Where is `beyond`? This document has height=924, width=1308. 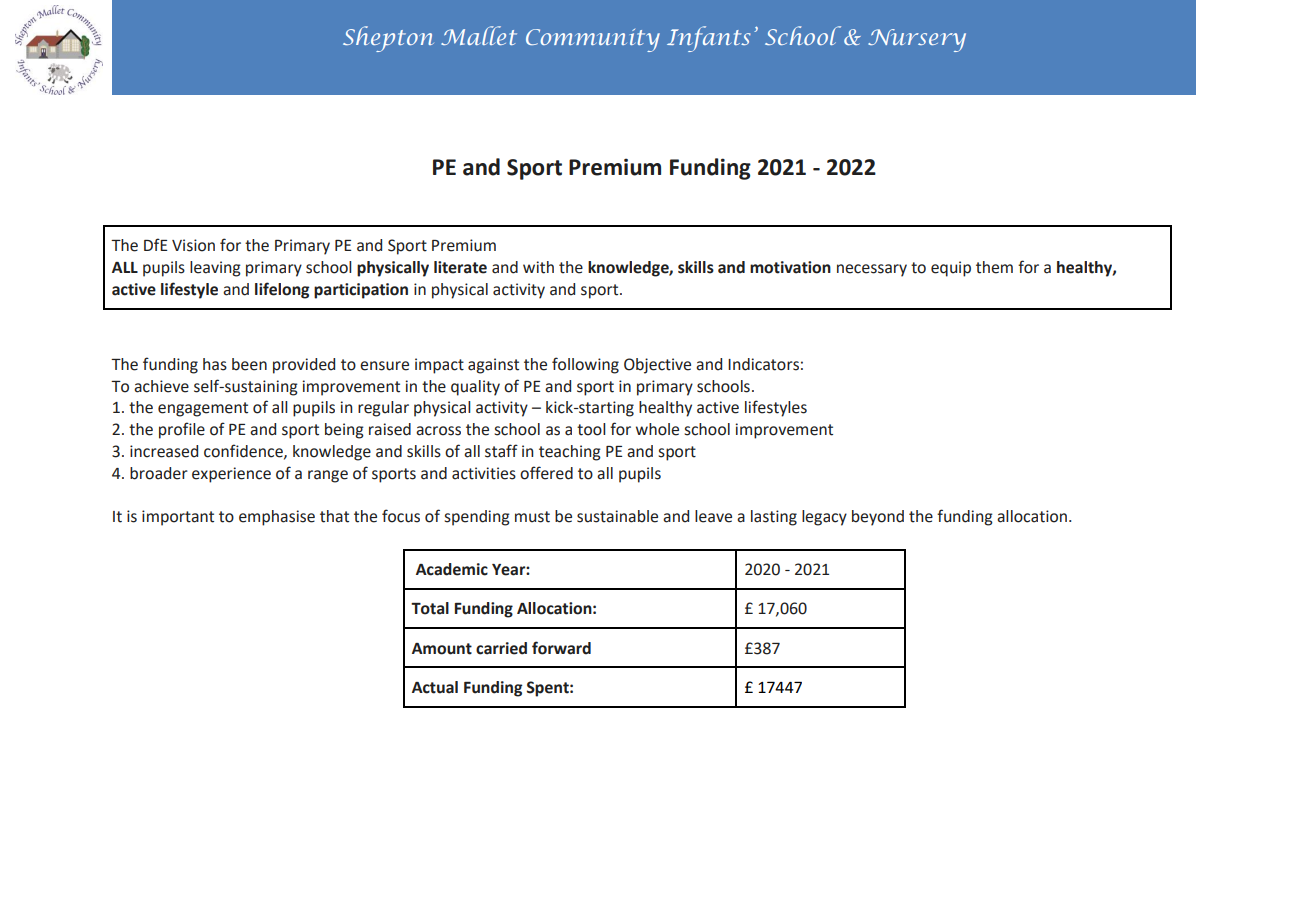 beyond is located at coordinates (878, 518).
